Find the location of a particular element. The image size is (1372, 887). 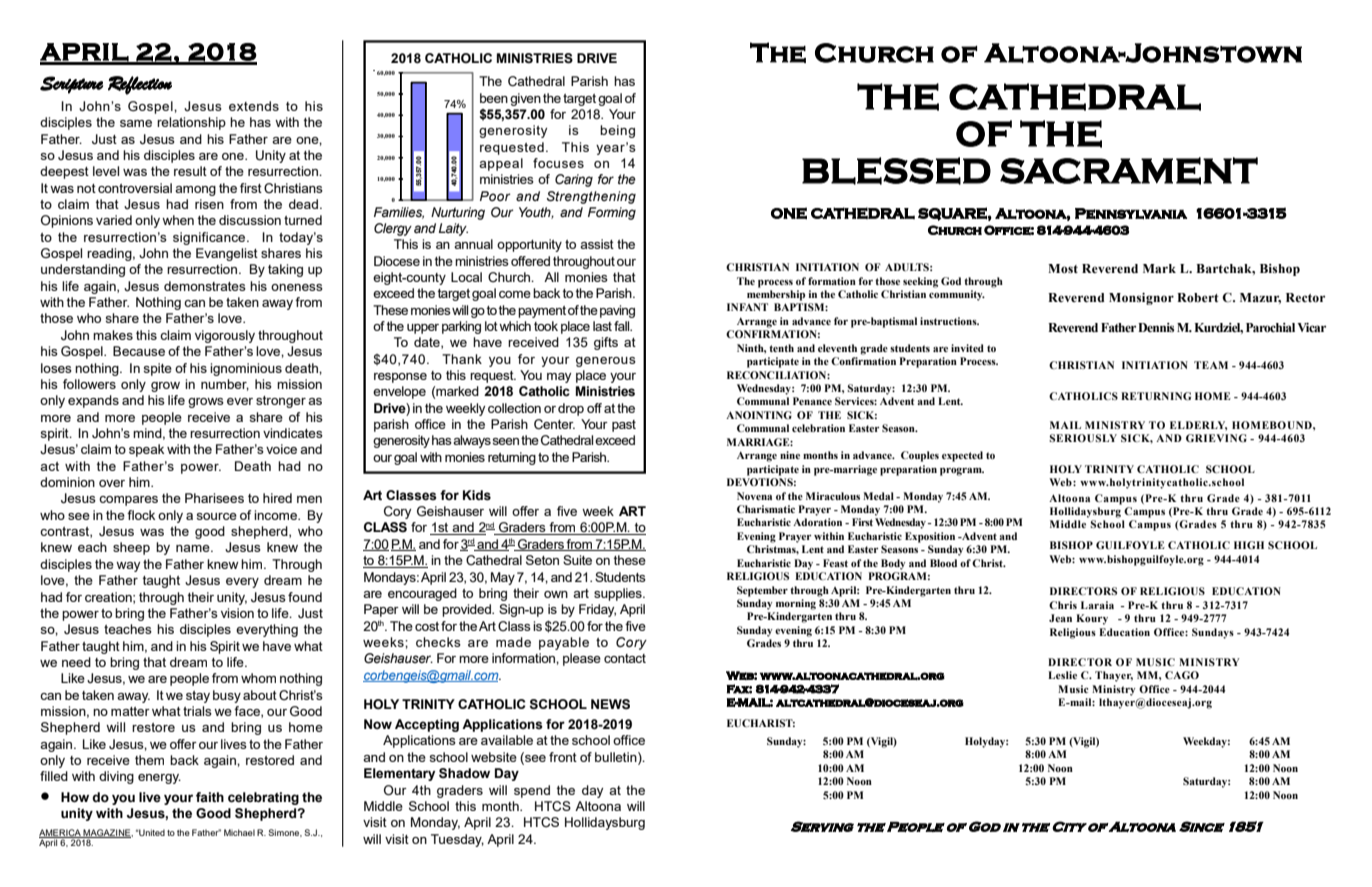

ANOINTING is located at coordinates (759, 415).
